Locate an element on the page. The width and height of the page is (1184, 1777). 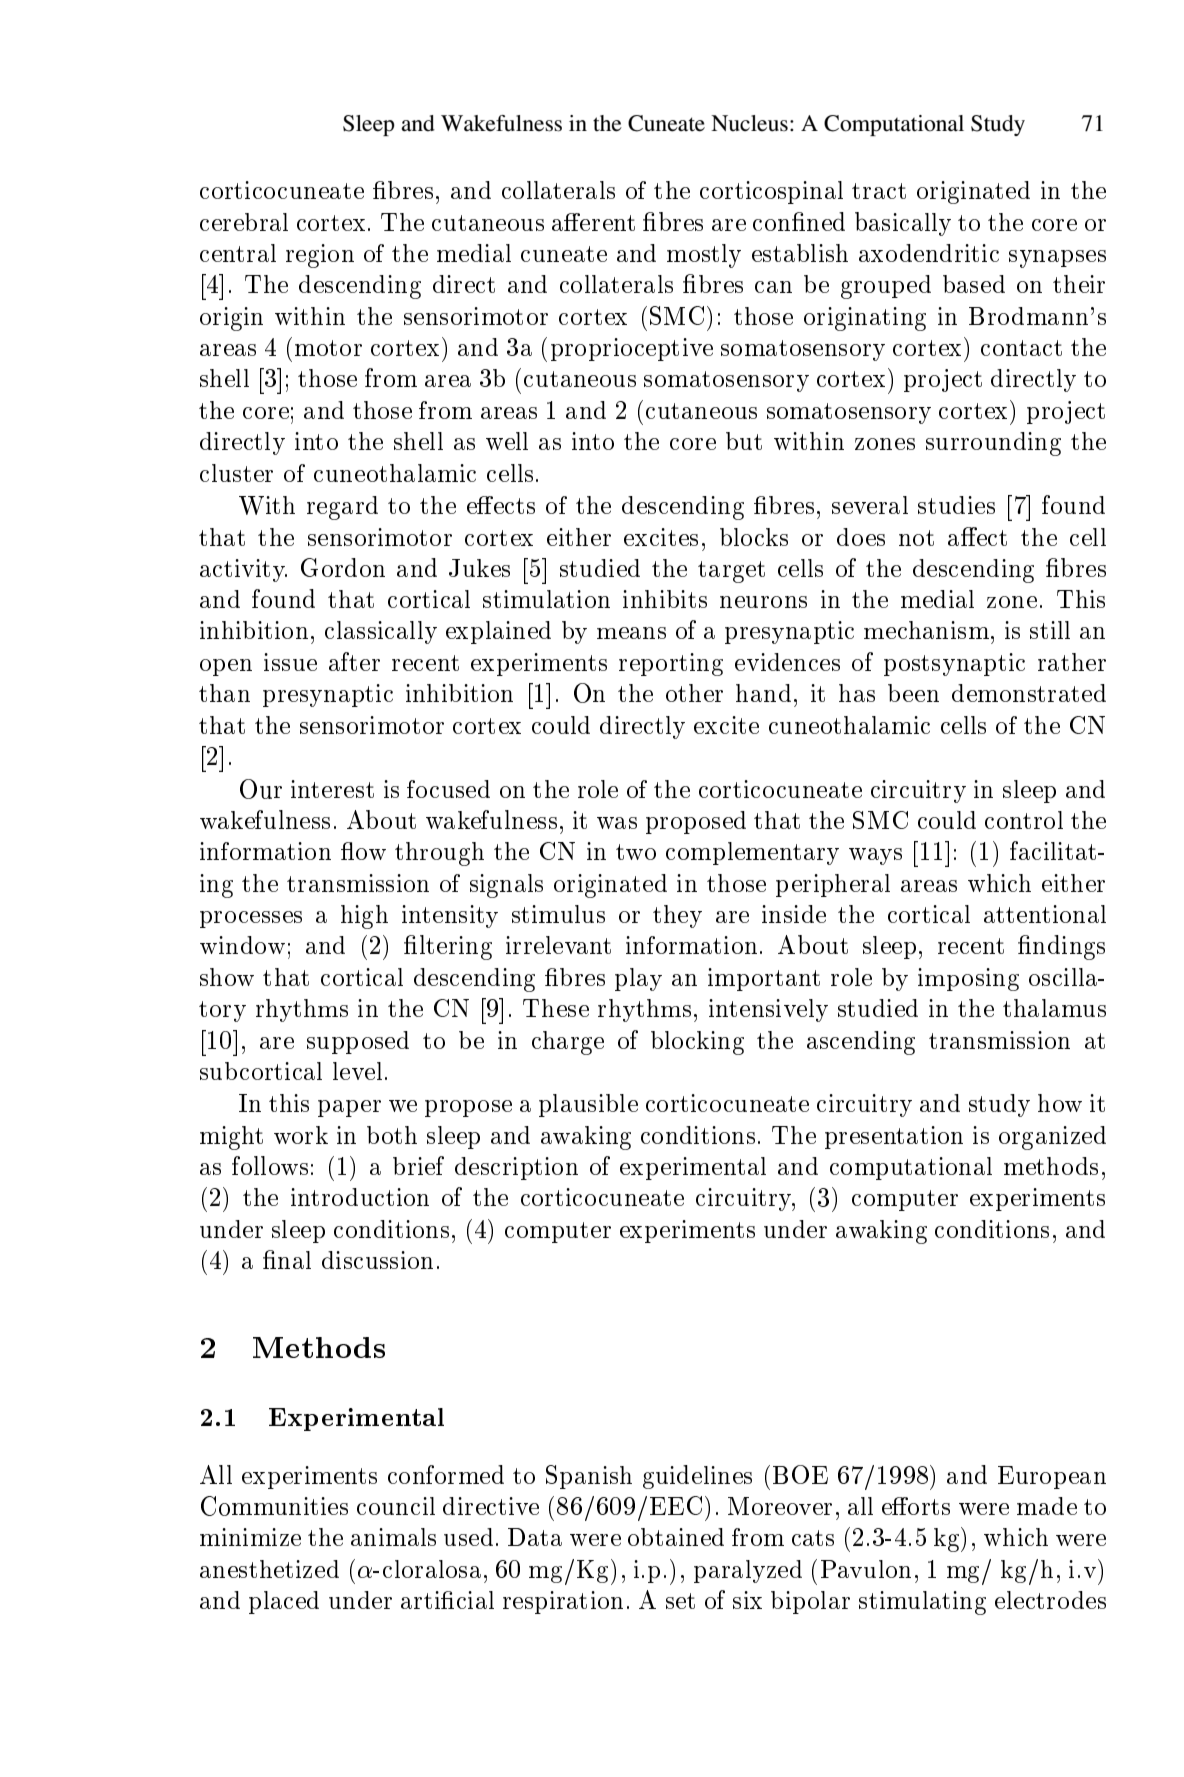
erent is located at coordinates (606, 222).
